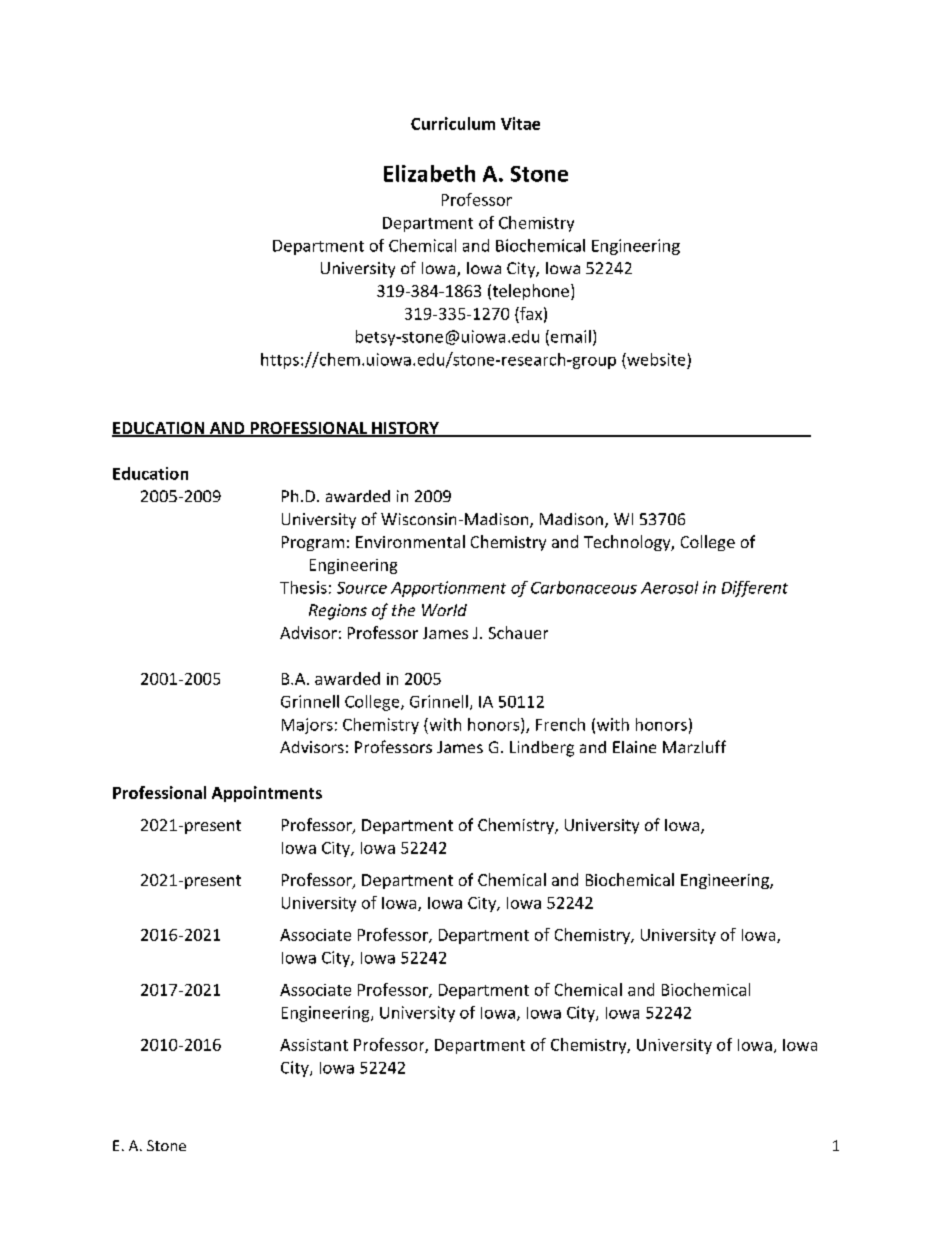 Image resolution: width=952 pixels, height=1233 pixels. I want to click on website, so click(655, 359).
